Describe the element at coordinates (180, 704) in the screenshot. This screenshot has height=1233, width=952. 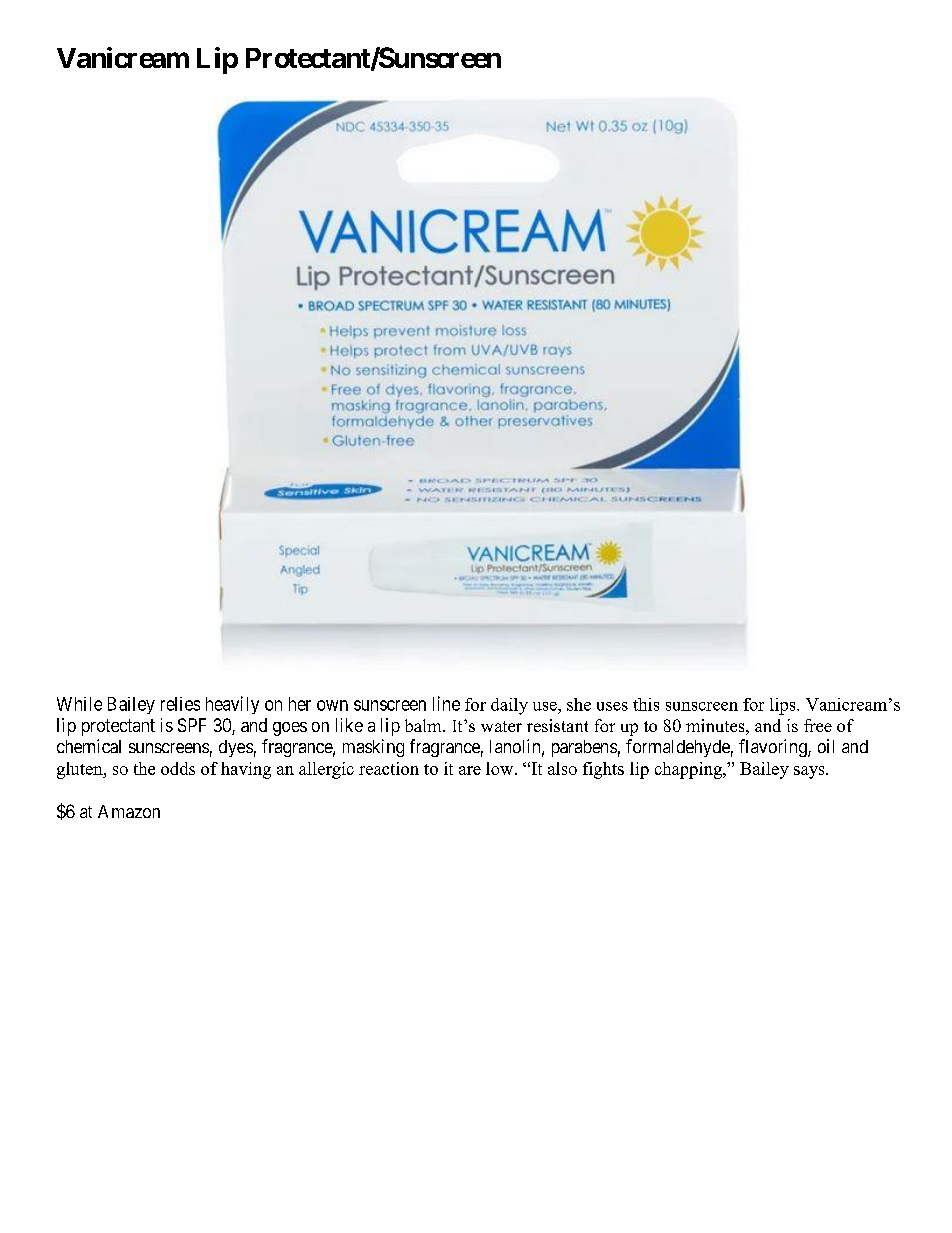
I see `relies` at that location.
